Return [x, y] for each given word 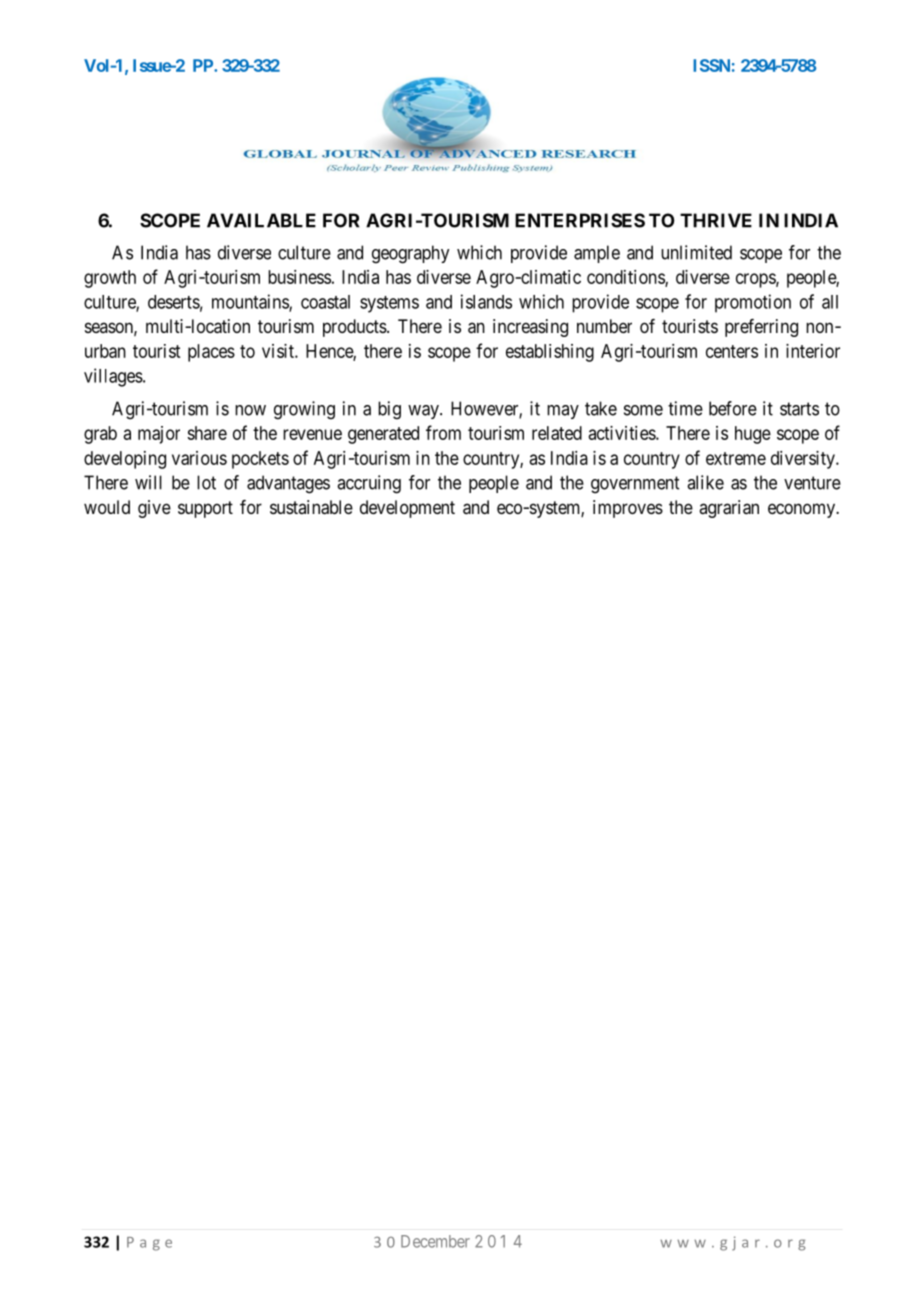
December [435, 1241]
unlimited [696, 252]
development [407, 509]
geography [410, 254]
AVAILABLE [261, 220]
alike [705, 482]
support [205, 509]
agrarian [729, 509]
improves [628, 509]
